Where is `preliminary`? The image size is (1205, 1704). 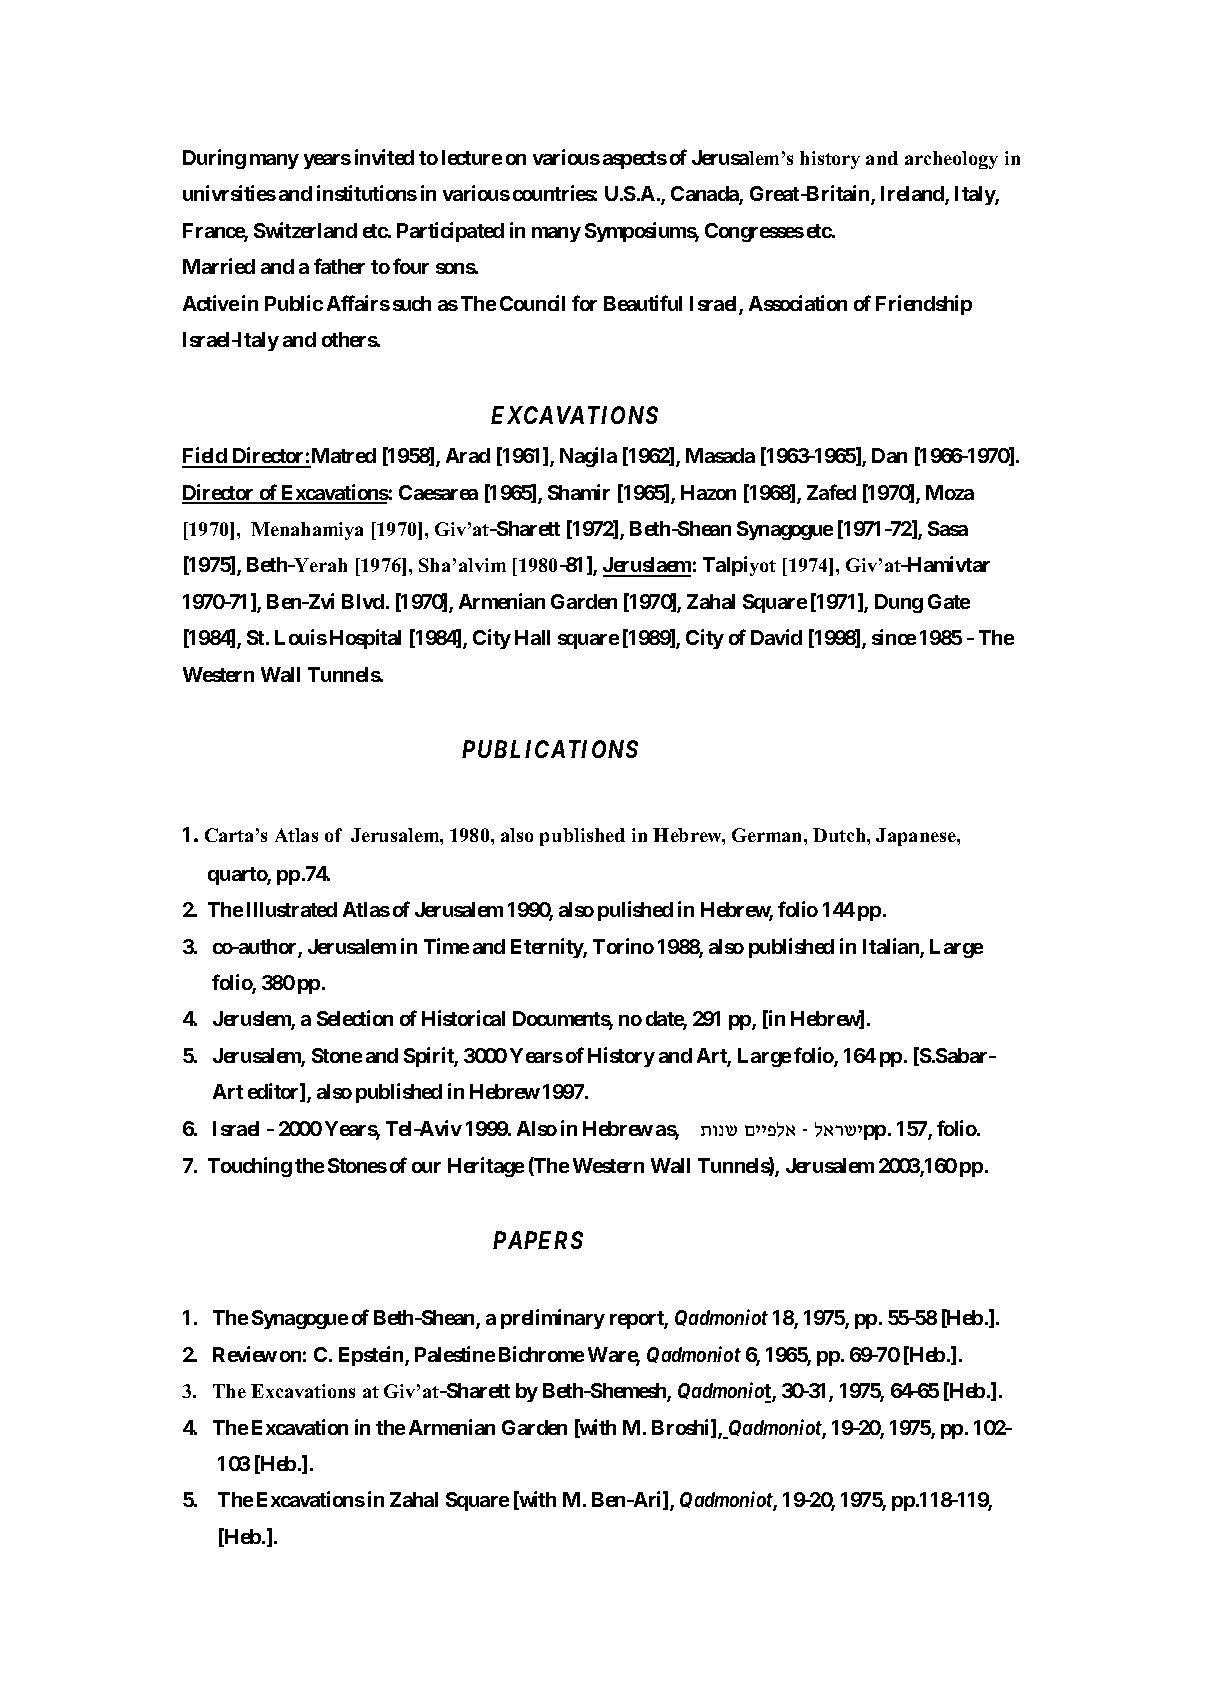 preliminary is located at coordinates (553, 1319).
